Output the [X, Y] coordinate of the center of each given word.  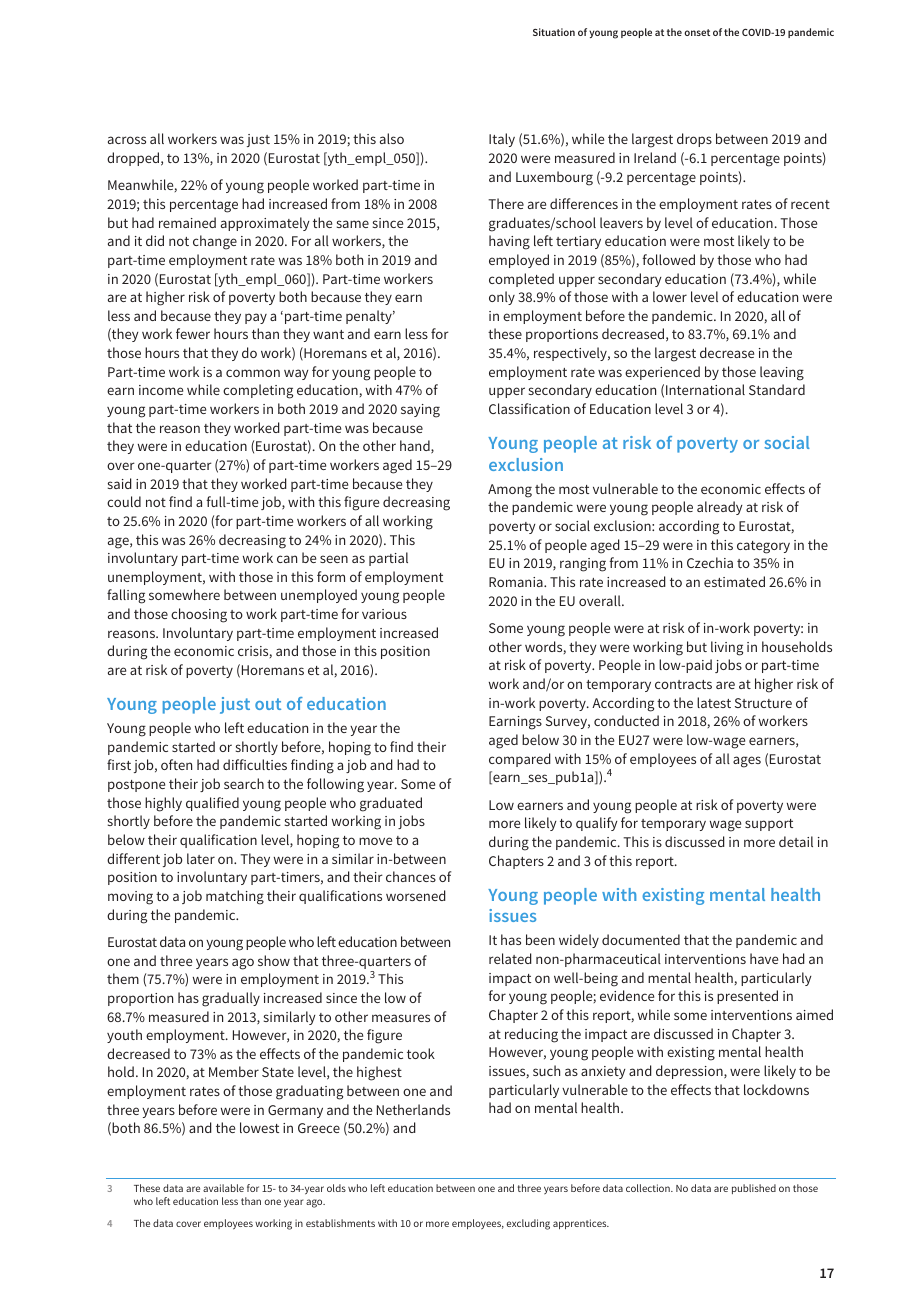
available [223, 1188]
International [705, 389]
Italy [502, 140]
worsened [416, 895]
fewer [193, 333]
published [754, 1189]
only [502, 298]
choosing [199, 615]
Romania [517, 582]
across [127, 140]
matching [235, 897]
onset [697, 32]
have [764, 958]
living [727, 648]
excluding [528, 1224]
